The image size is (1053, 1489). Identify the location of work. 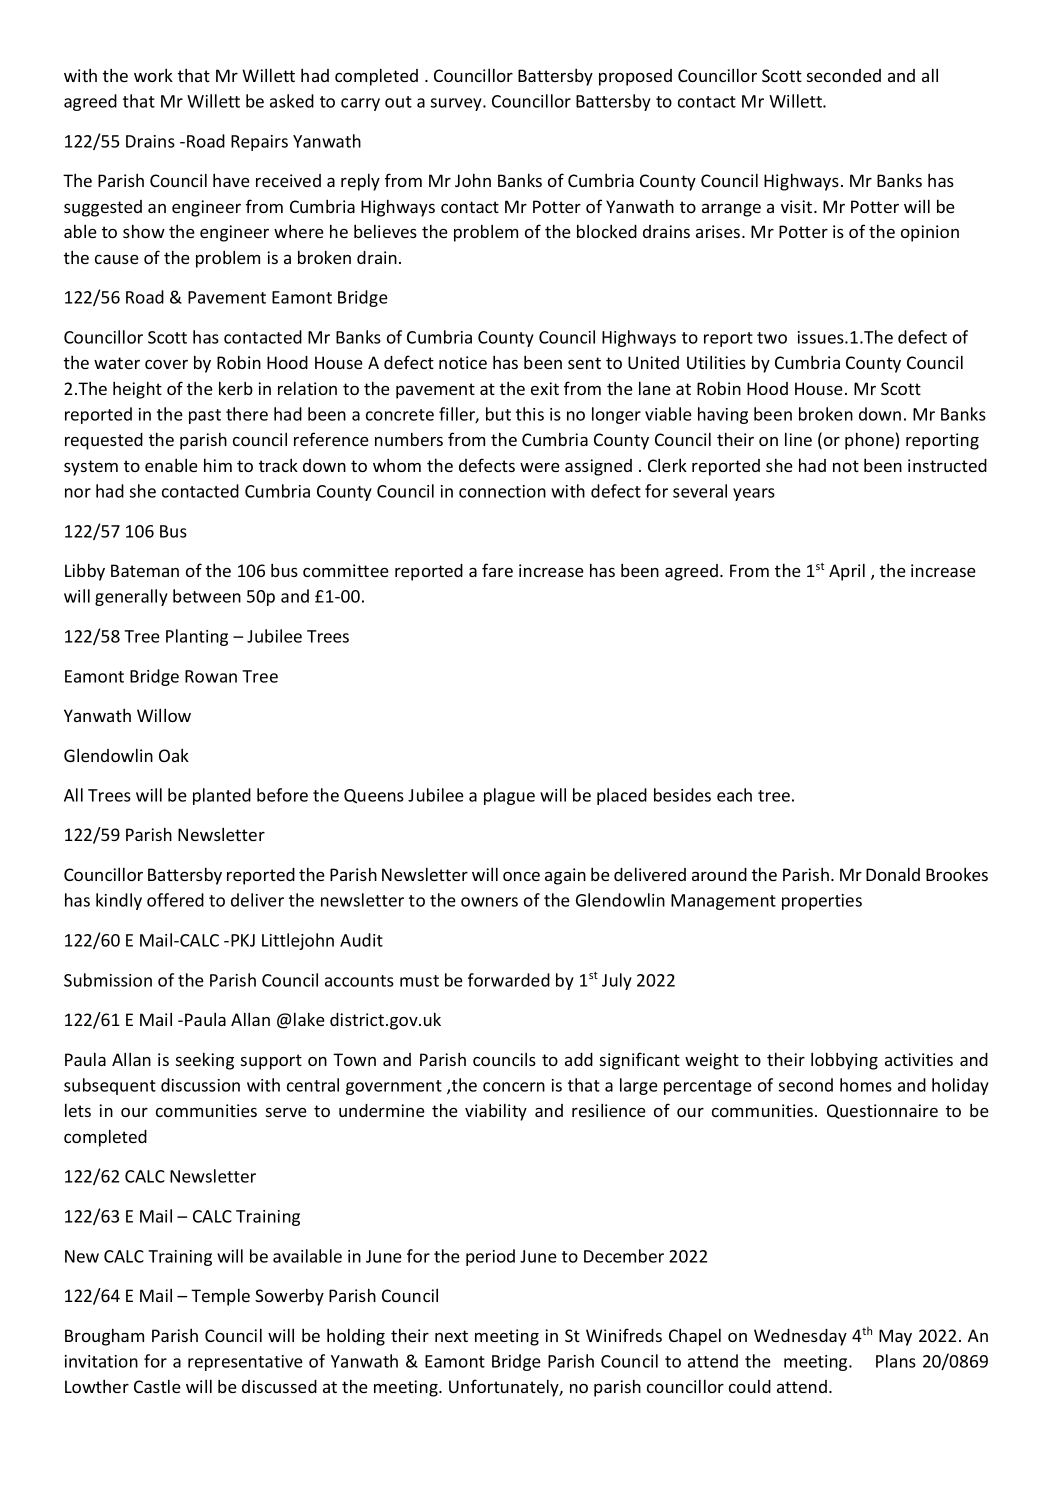
(153, 75).
